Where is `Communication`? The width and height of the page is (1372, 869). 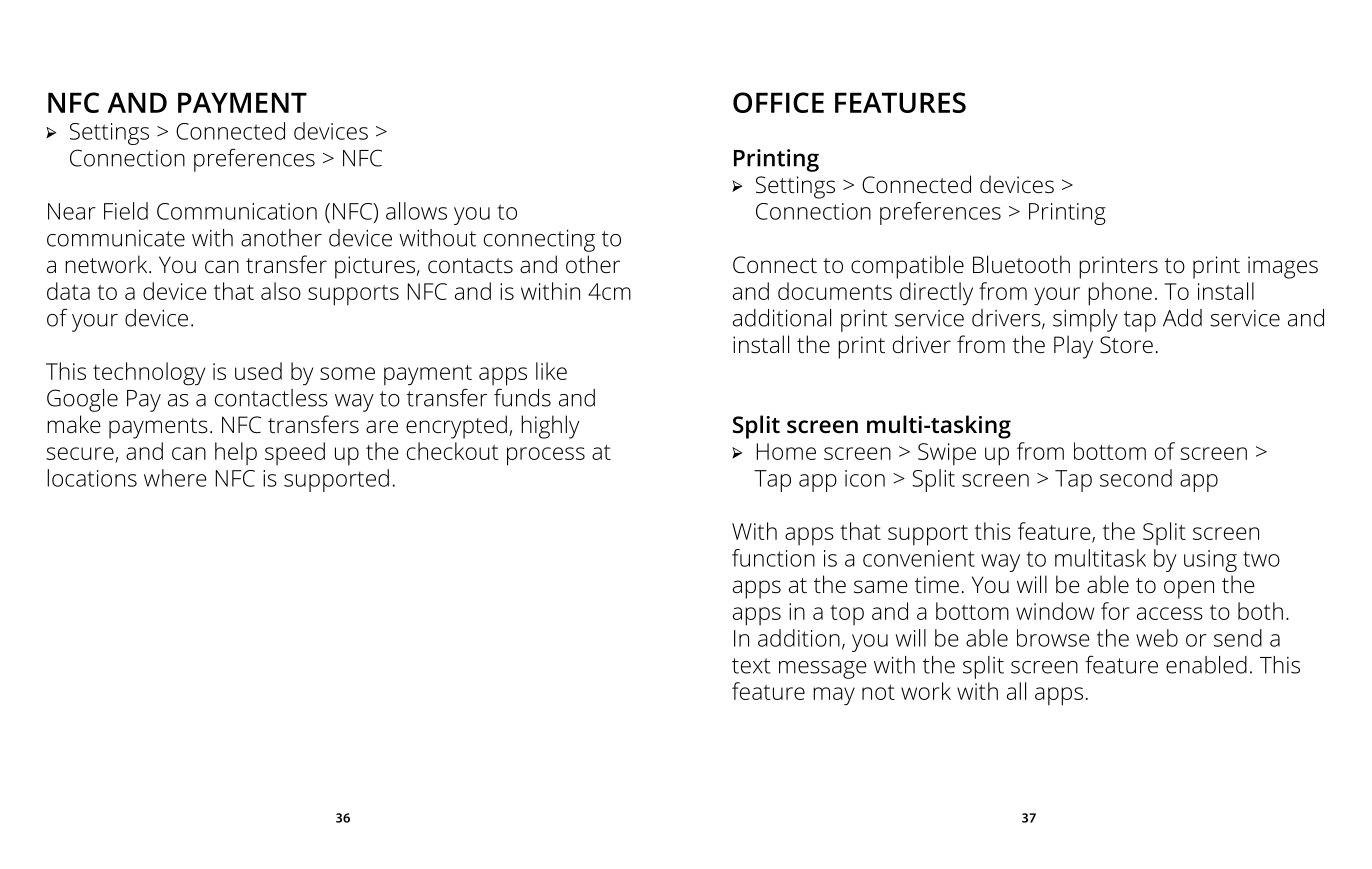 Communication is located at coordinates (237, 211).
